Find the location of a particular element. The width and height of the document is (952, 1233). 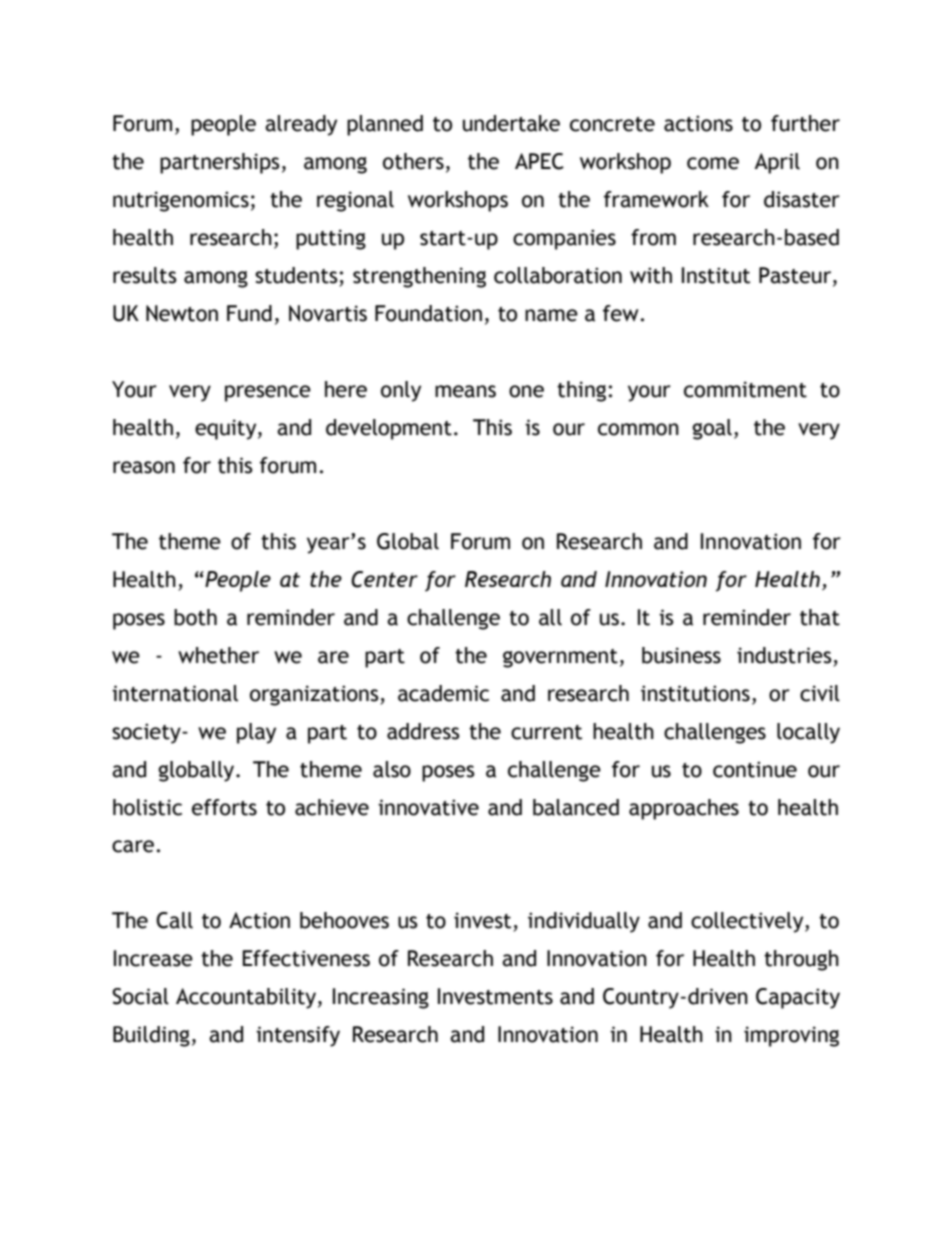

commitment is located at coordinates (745, 389).
